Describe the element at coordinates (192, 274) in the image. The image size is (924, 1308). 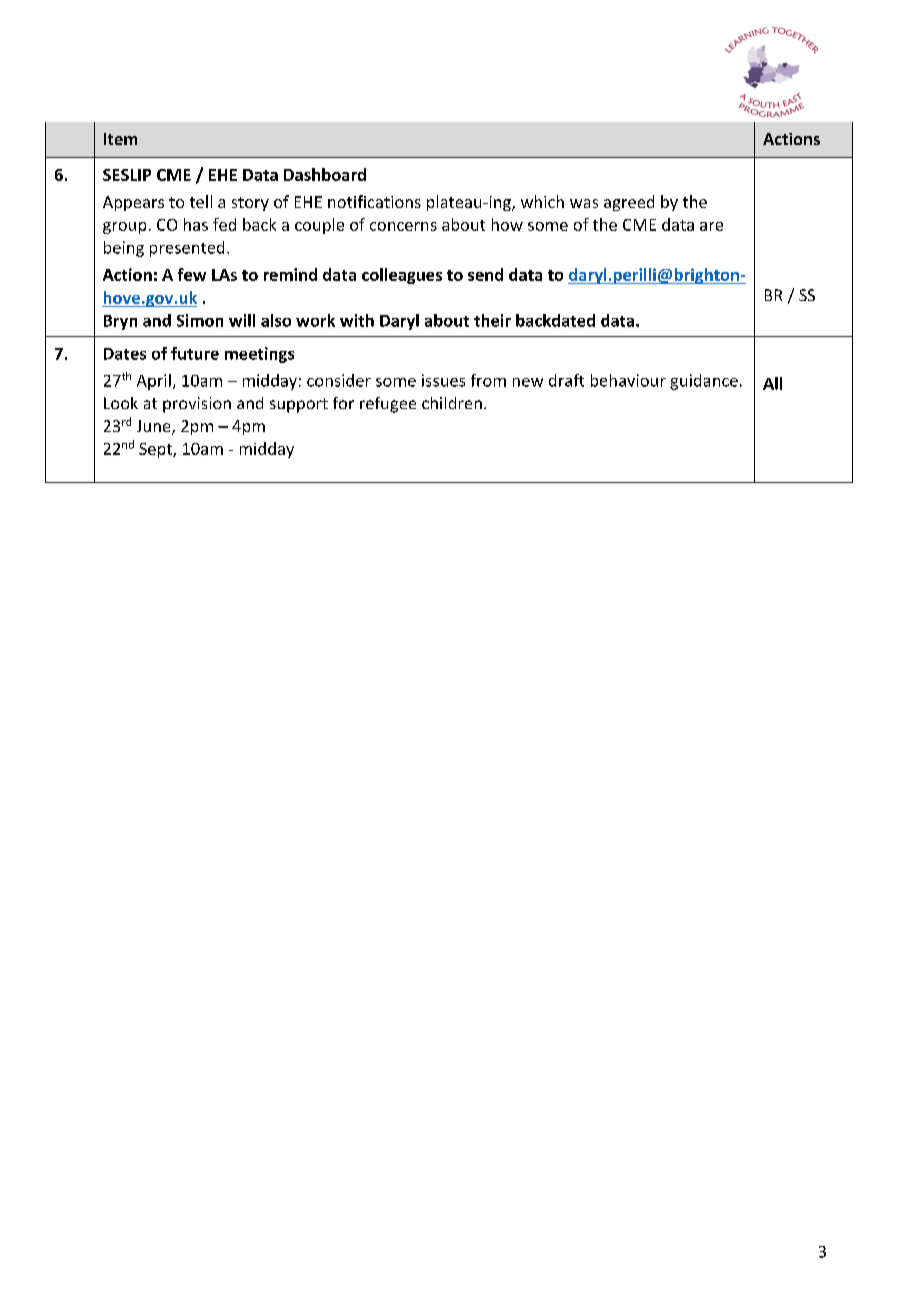
I see `few` at that location.
